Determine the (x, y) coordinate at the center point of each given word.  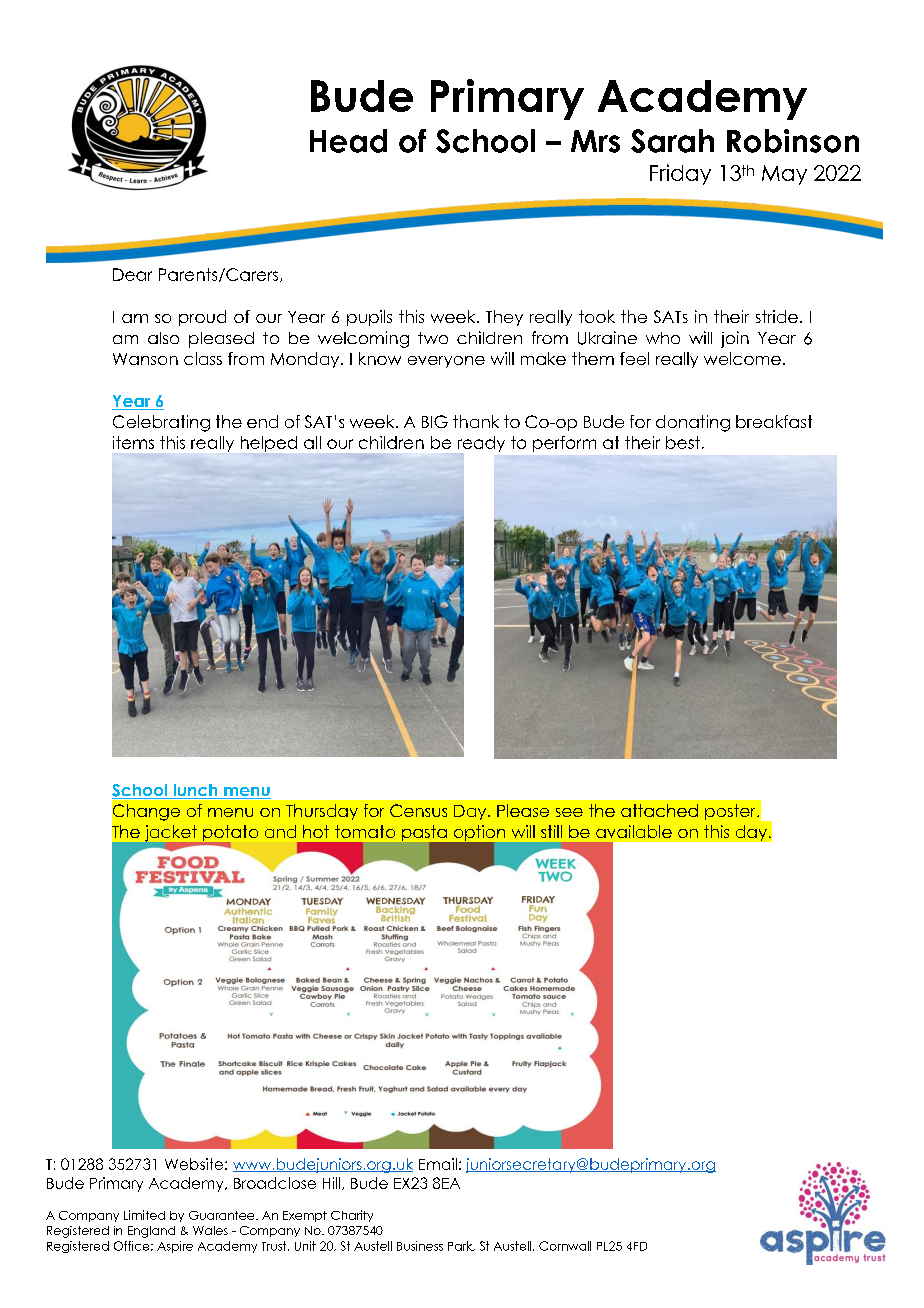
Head (348, 141)
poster (731, 812)
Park (461, 1246)
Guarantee (223, 1215)
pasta (425, 834)
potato (230, 833)
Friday (680, 174)
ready (481, 445)
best (683, 442)
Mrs (595, 141)
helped (269, 444)
